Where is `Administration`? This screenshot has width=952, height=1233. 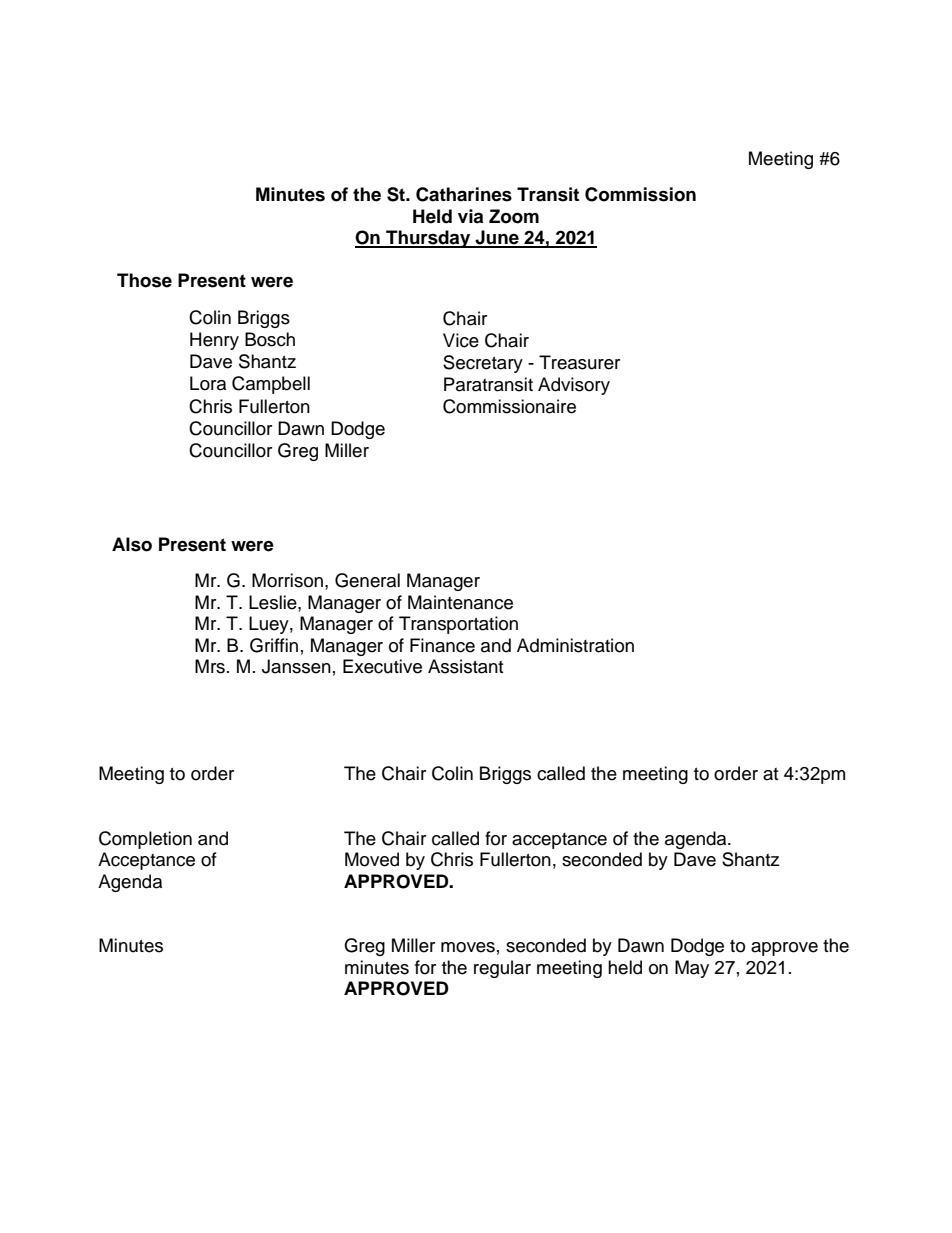
Administration is located at coordinates (575, 645).
